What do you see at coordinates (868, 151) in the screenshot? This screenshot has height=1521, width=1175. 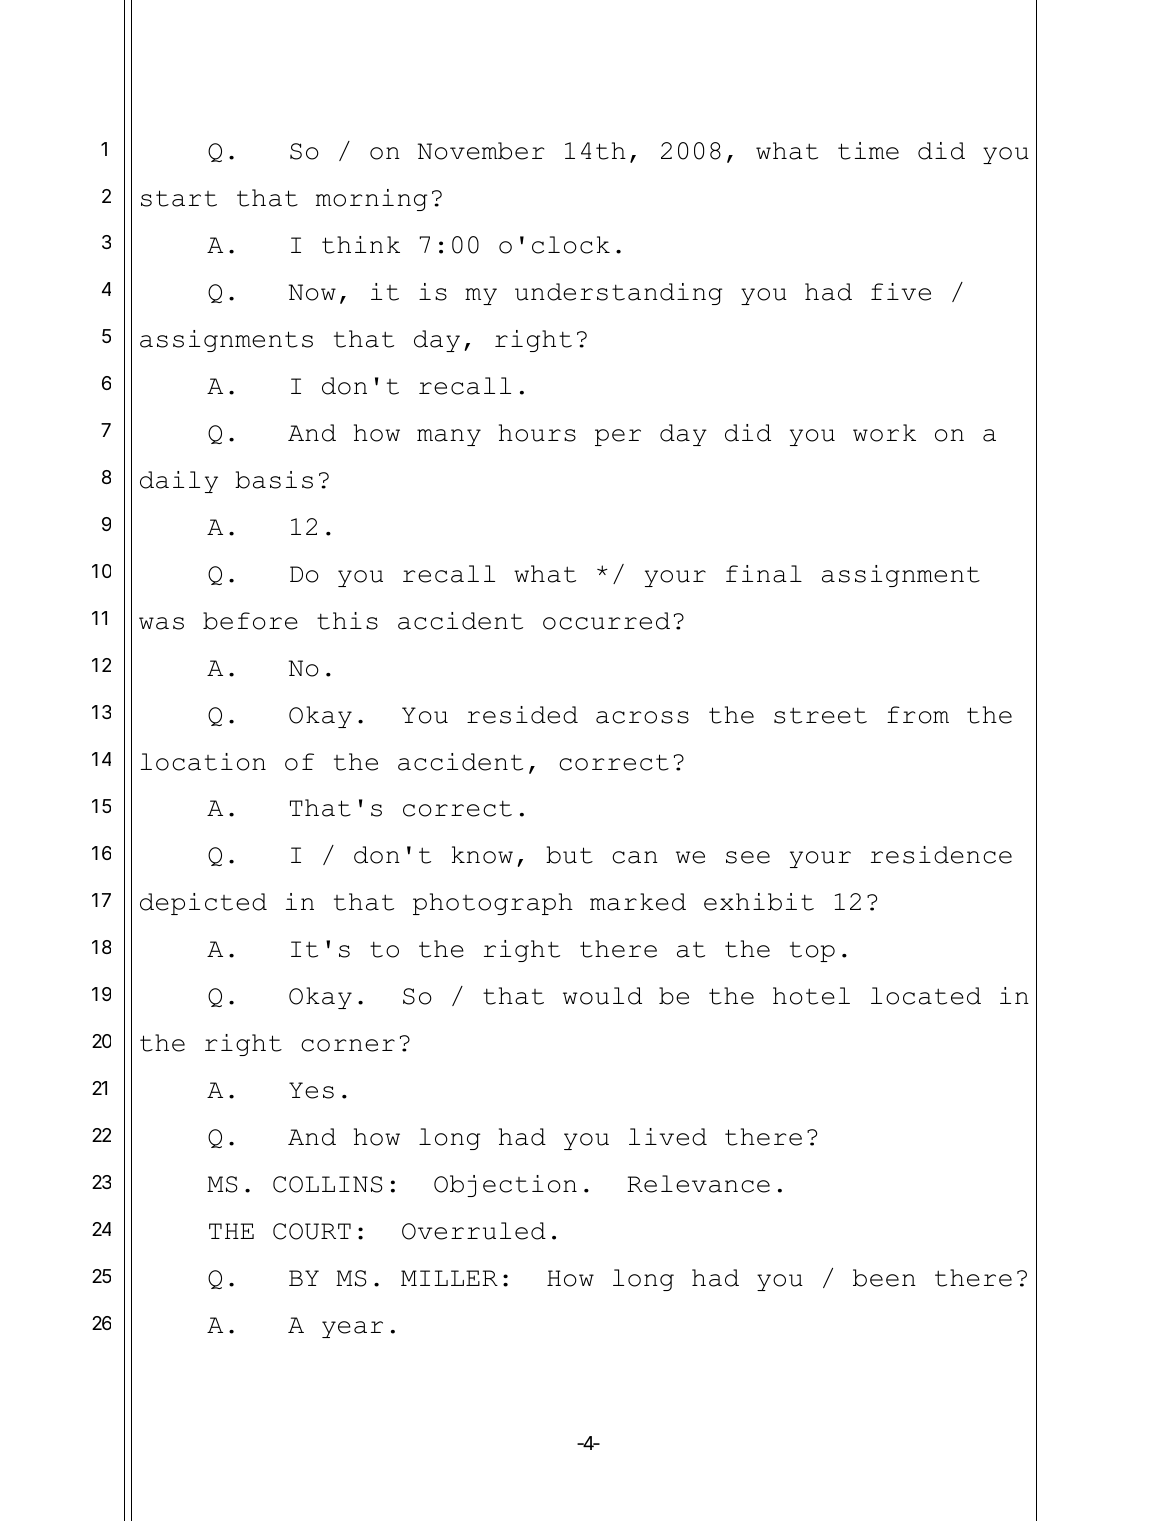 I see `time` at bounding box center [868, 151].
